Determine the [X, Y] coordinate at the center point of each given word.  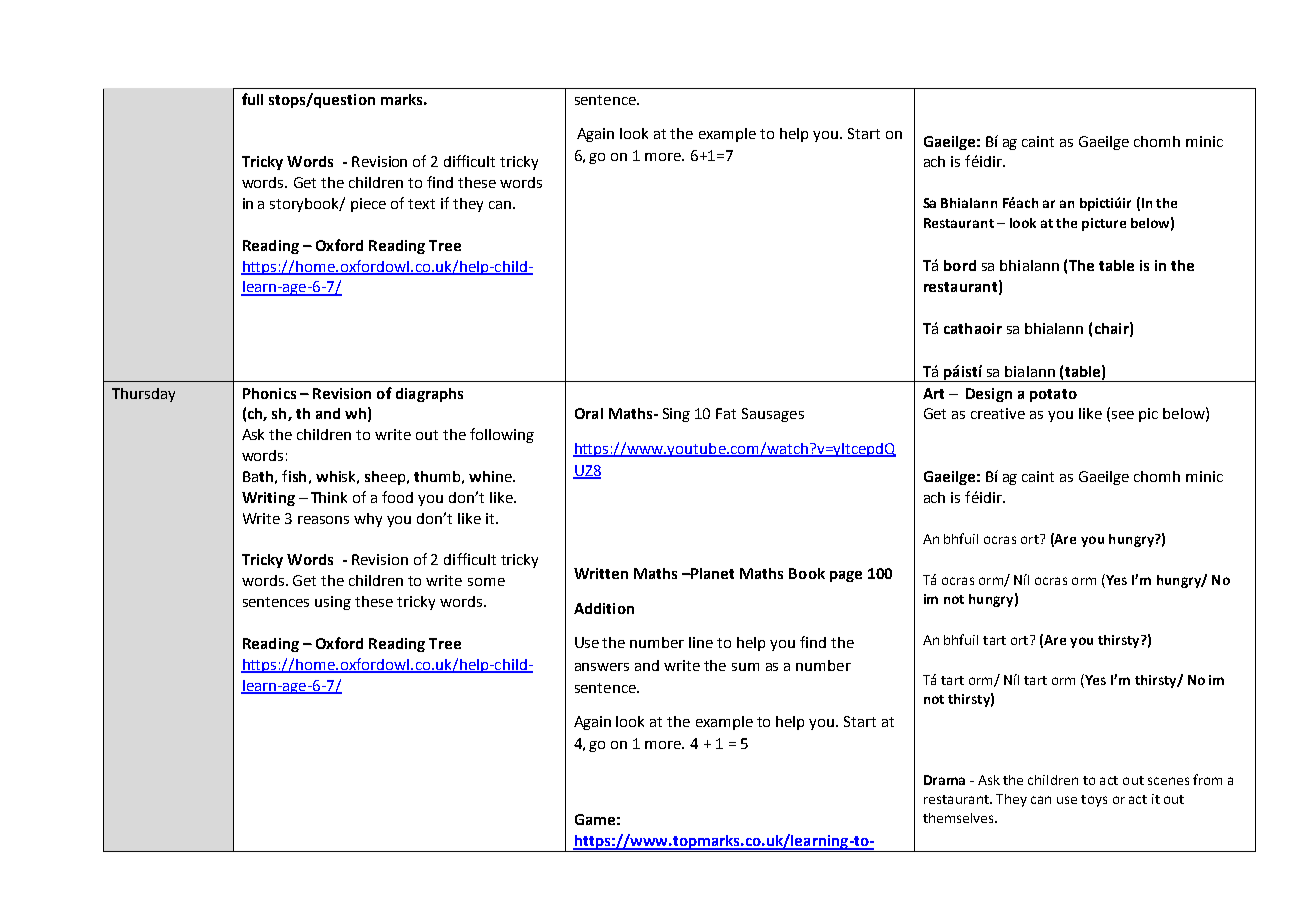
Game [595, 819]
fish [294, 476]
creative [998, 413]
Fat [726, 413]
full [252, 99]
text [421, 204]
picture [1104, 224]
